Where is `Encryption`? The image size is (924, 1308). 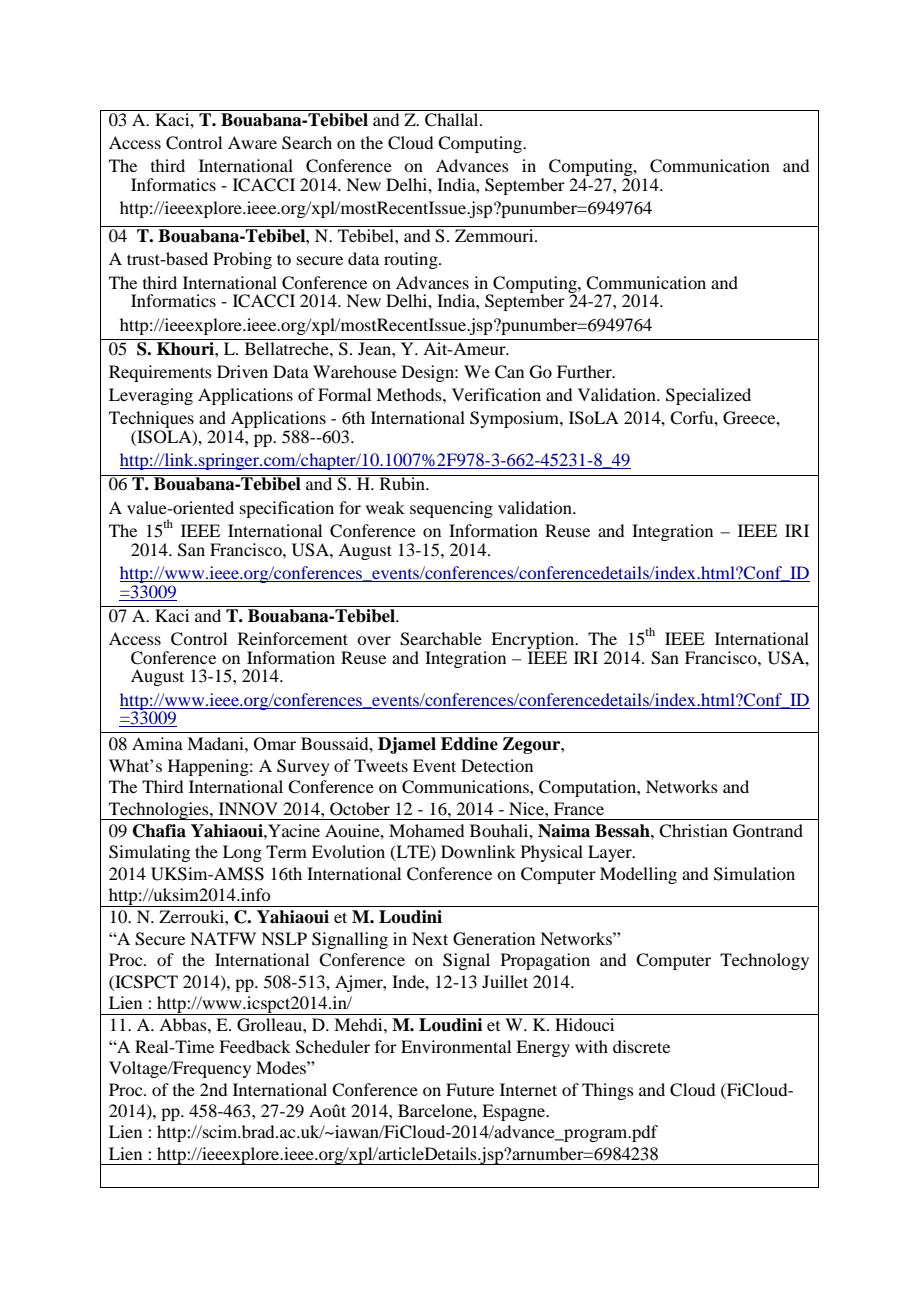
Encryption is located at coordinates (534, 642).
